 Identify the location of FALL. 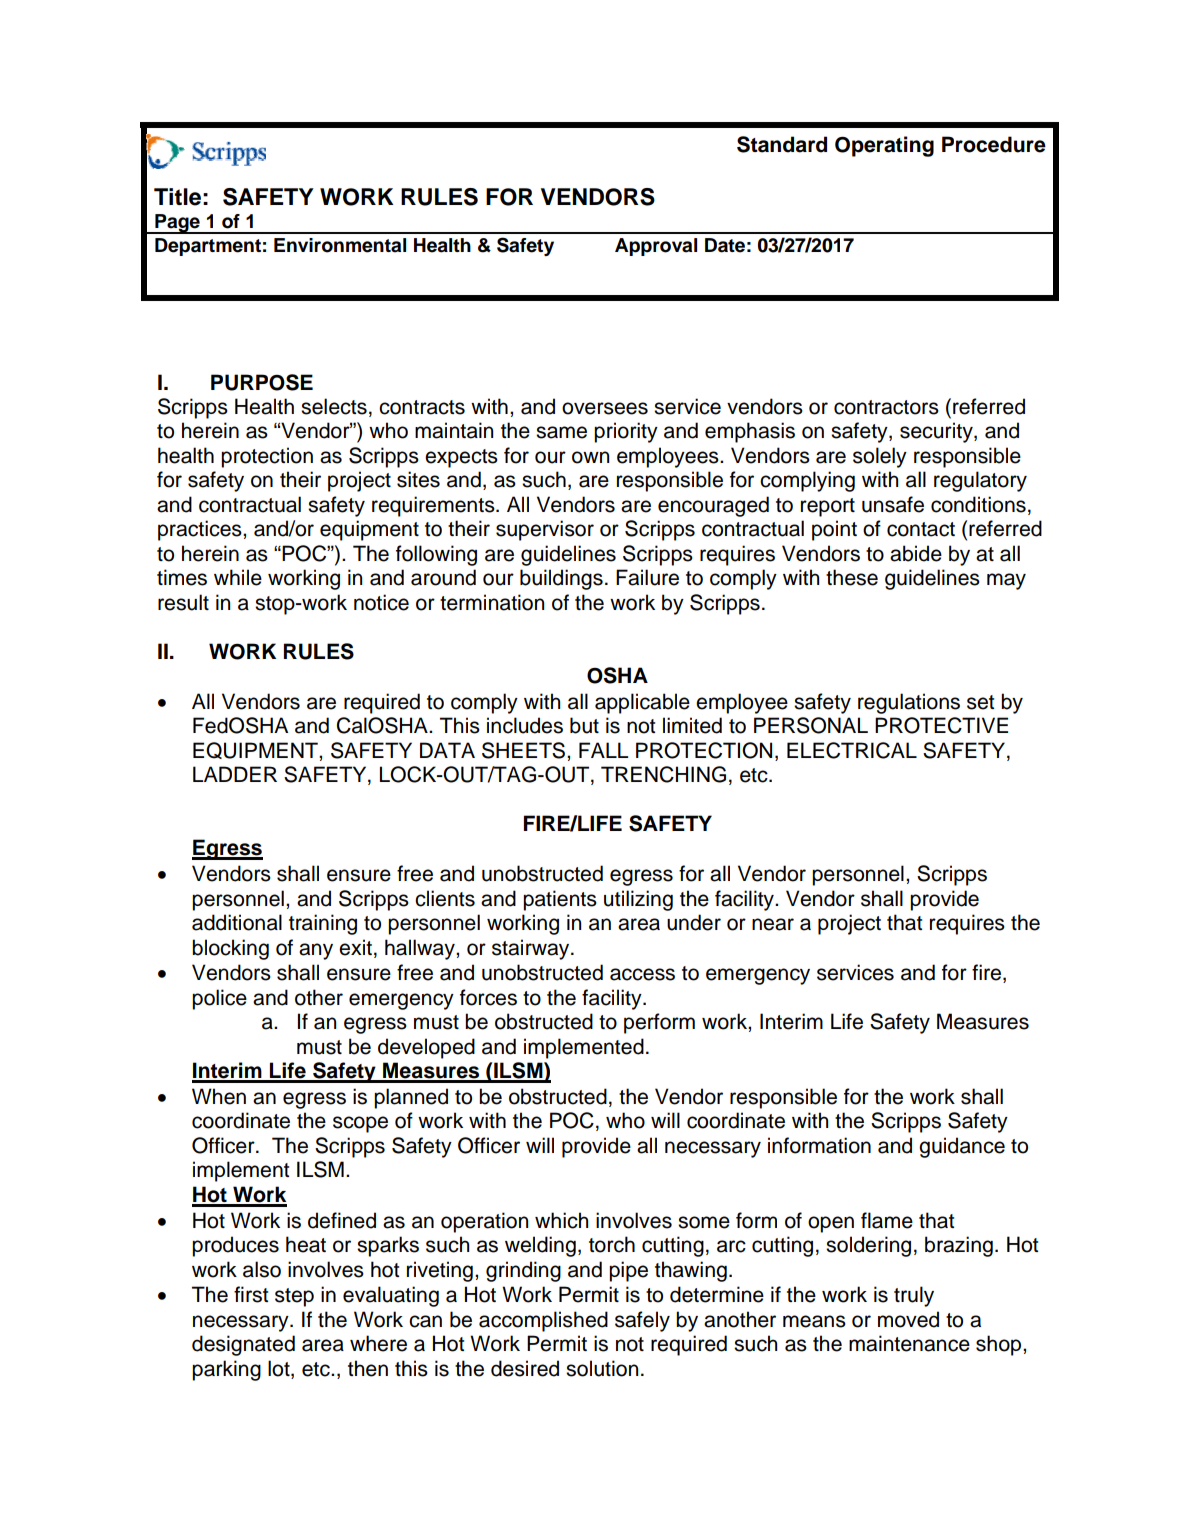
(603, 750).
